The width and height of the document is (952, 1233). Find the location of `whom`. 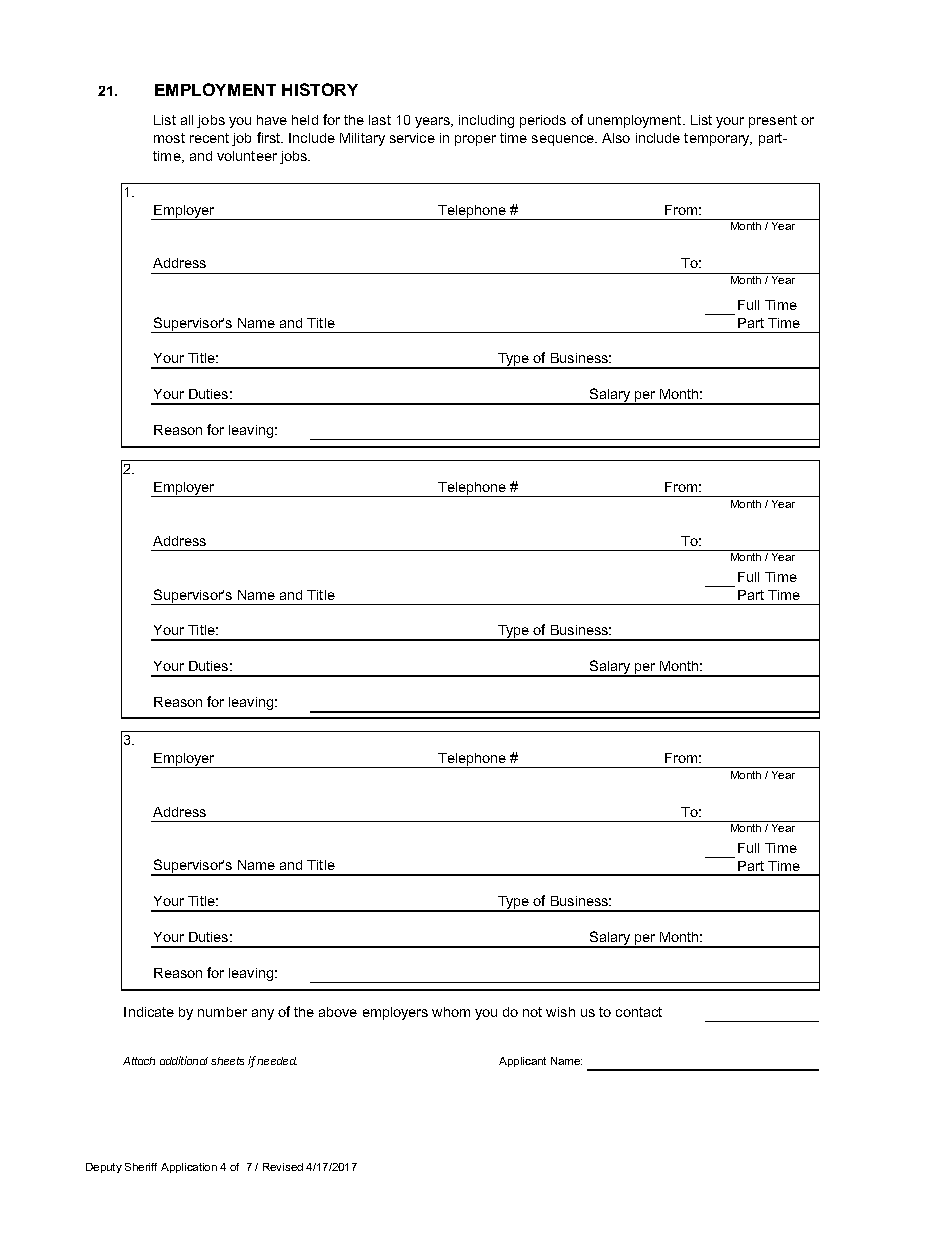

whom is located at coordinates (451, 1012).
